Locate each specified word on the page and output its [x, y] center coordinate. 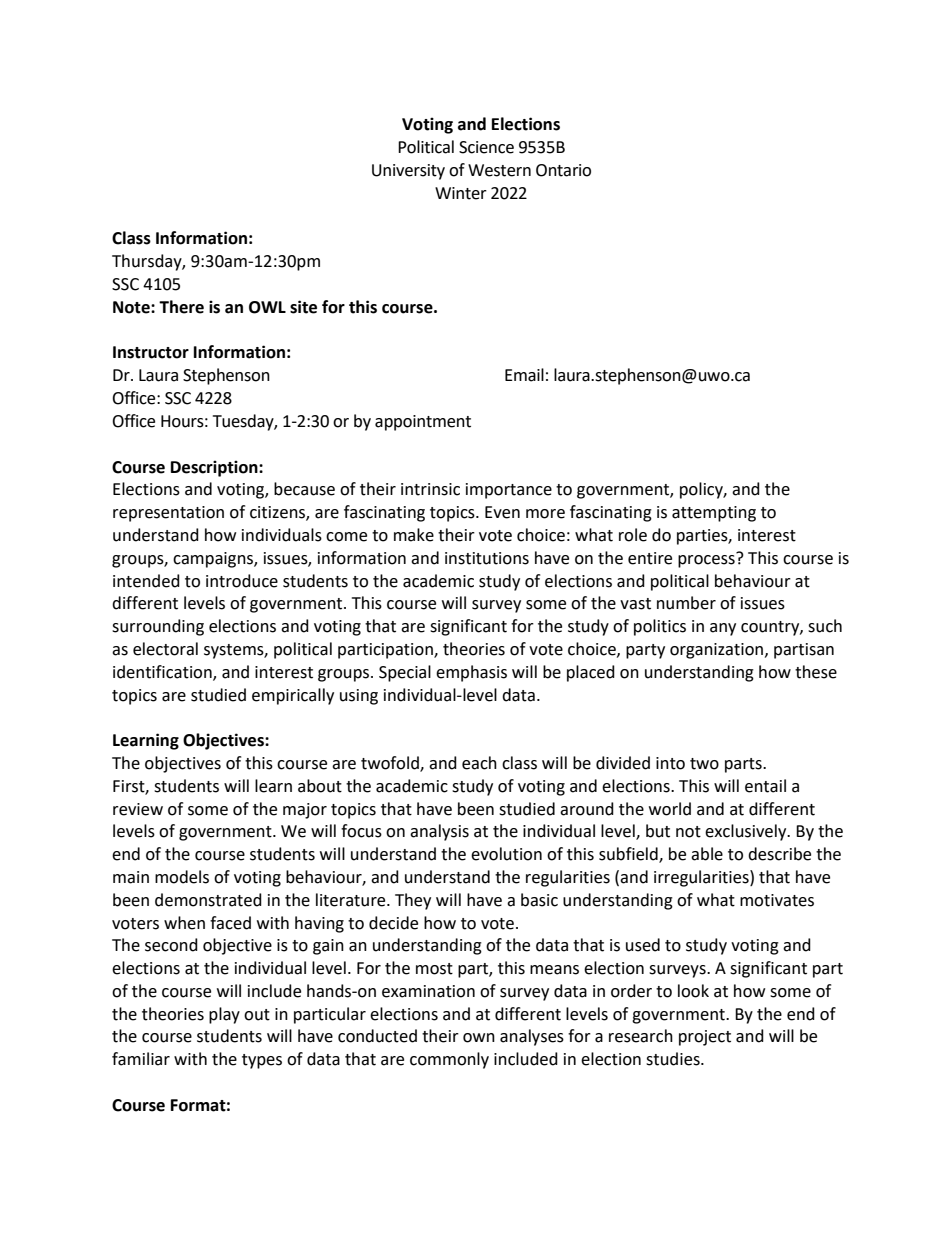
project [705, 1038]
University [408, 172]
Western [499, 170]
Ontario [563, 170]
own [479, 1038]
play [224, 1015]
